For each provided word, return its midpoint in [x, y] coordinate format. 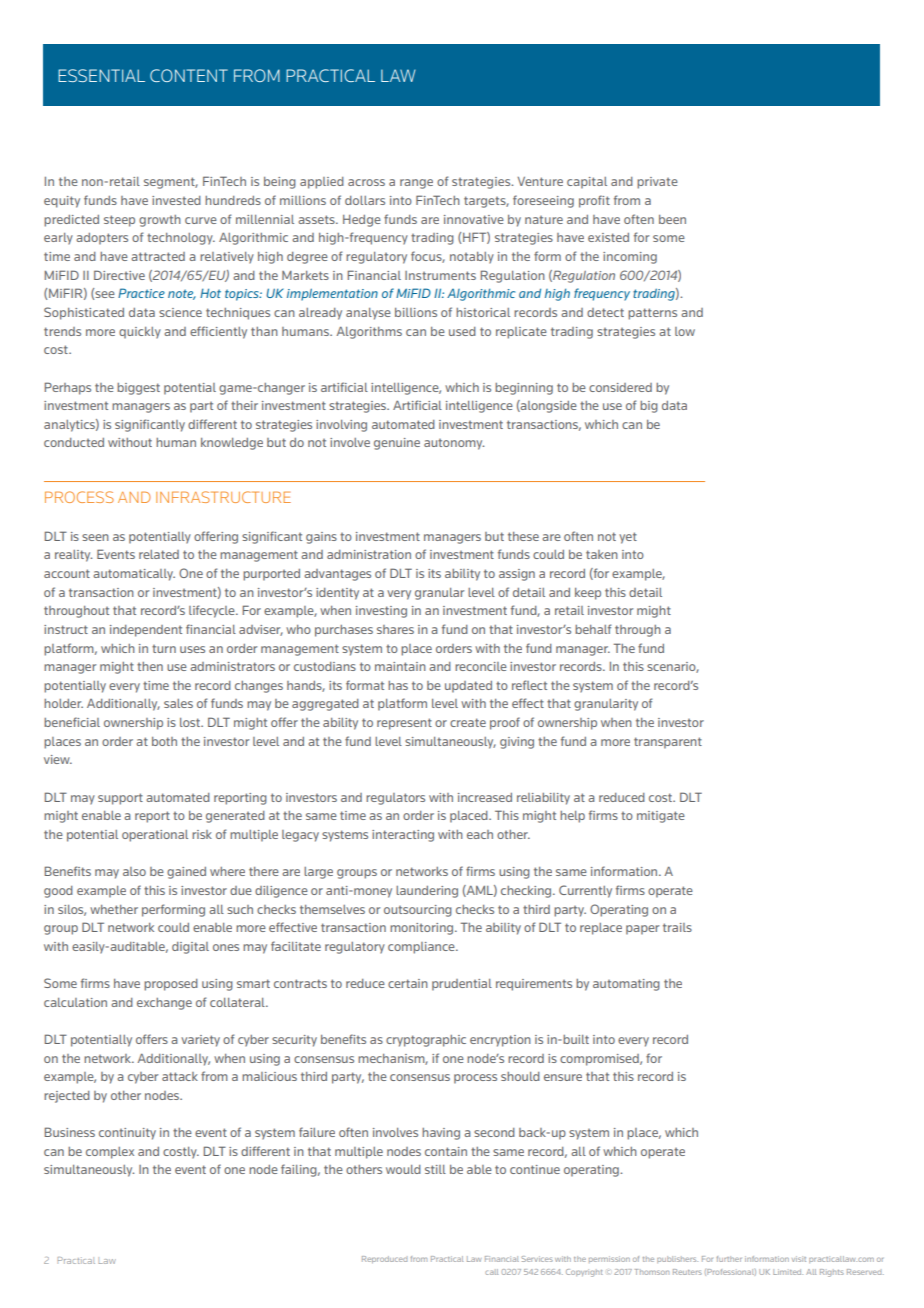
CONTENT [189, 75]
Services [537, 1259]
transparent [668, 743]
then [150, 666]
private [657, 183]
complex [110, 1153]
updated [468, 687]
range [416, 184]
